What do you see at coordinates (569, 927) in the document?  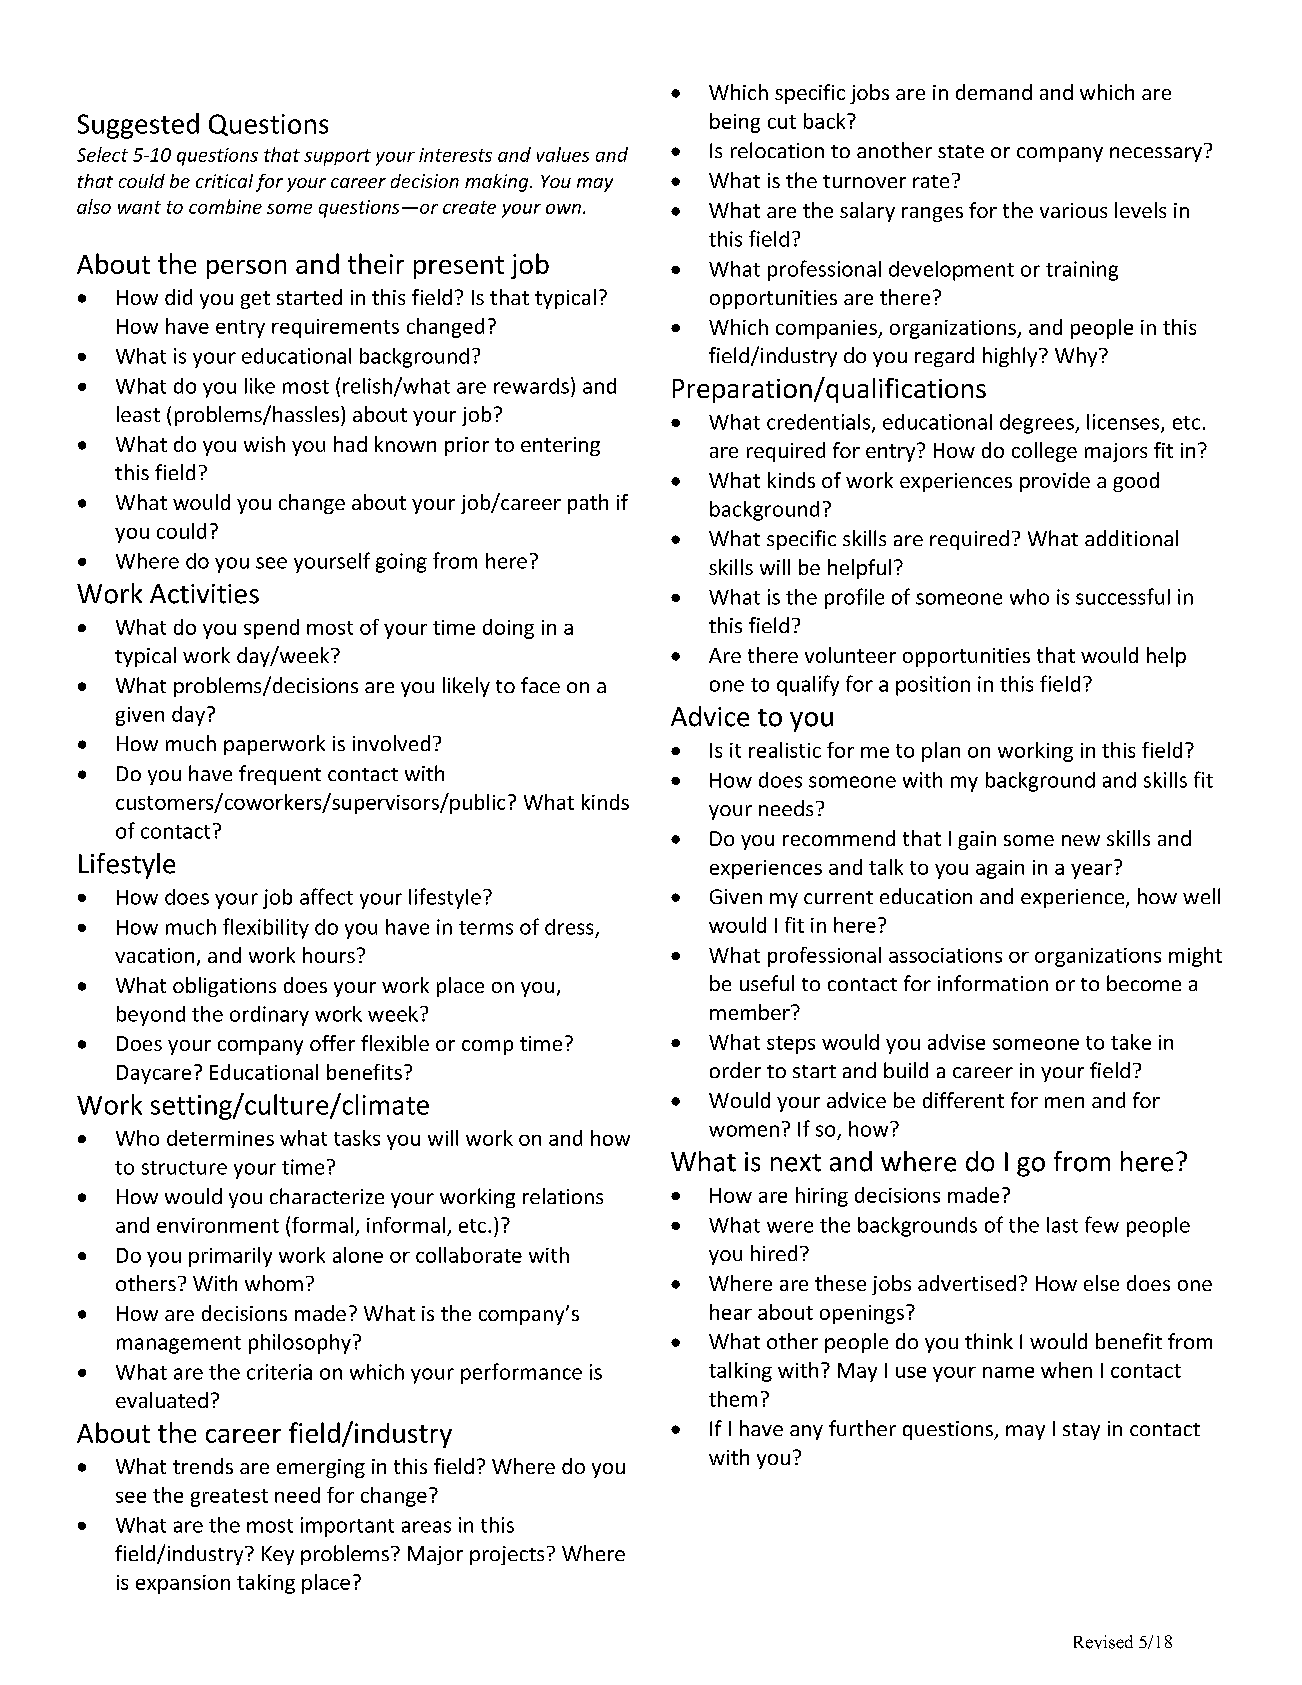 I see `dress` at bounding box center [569, 927].
